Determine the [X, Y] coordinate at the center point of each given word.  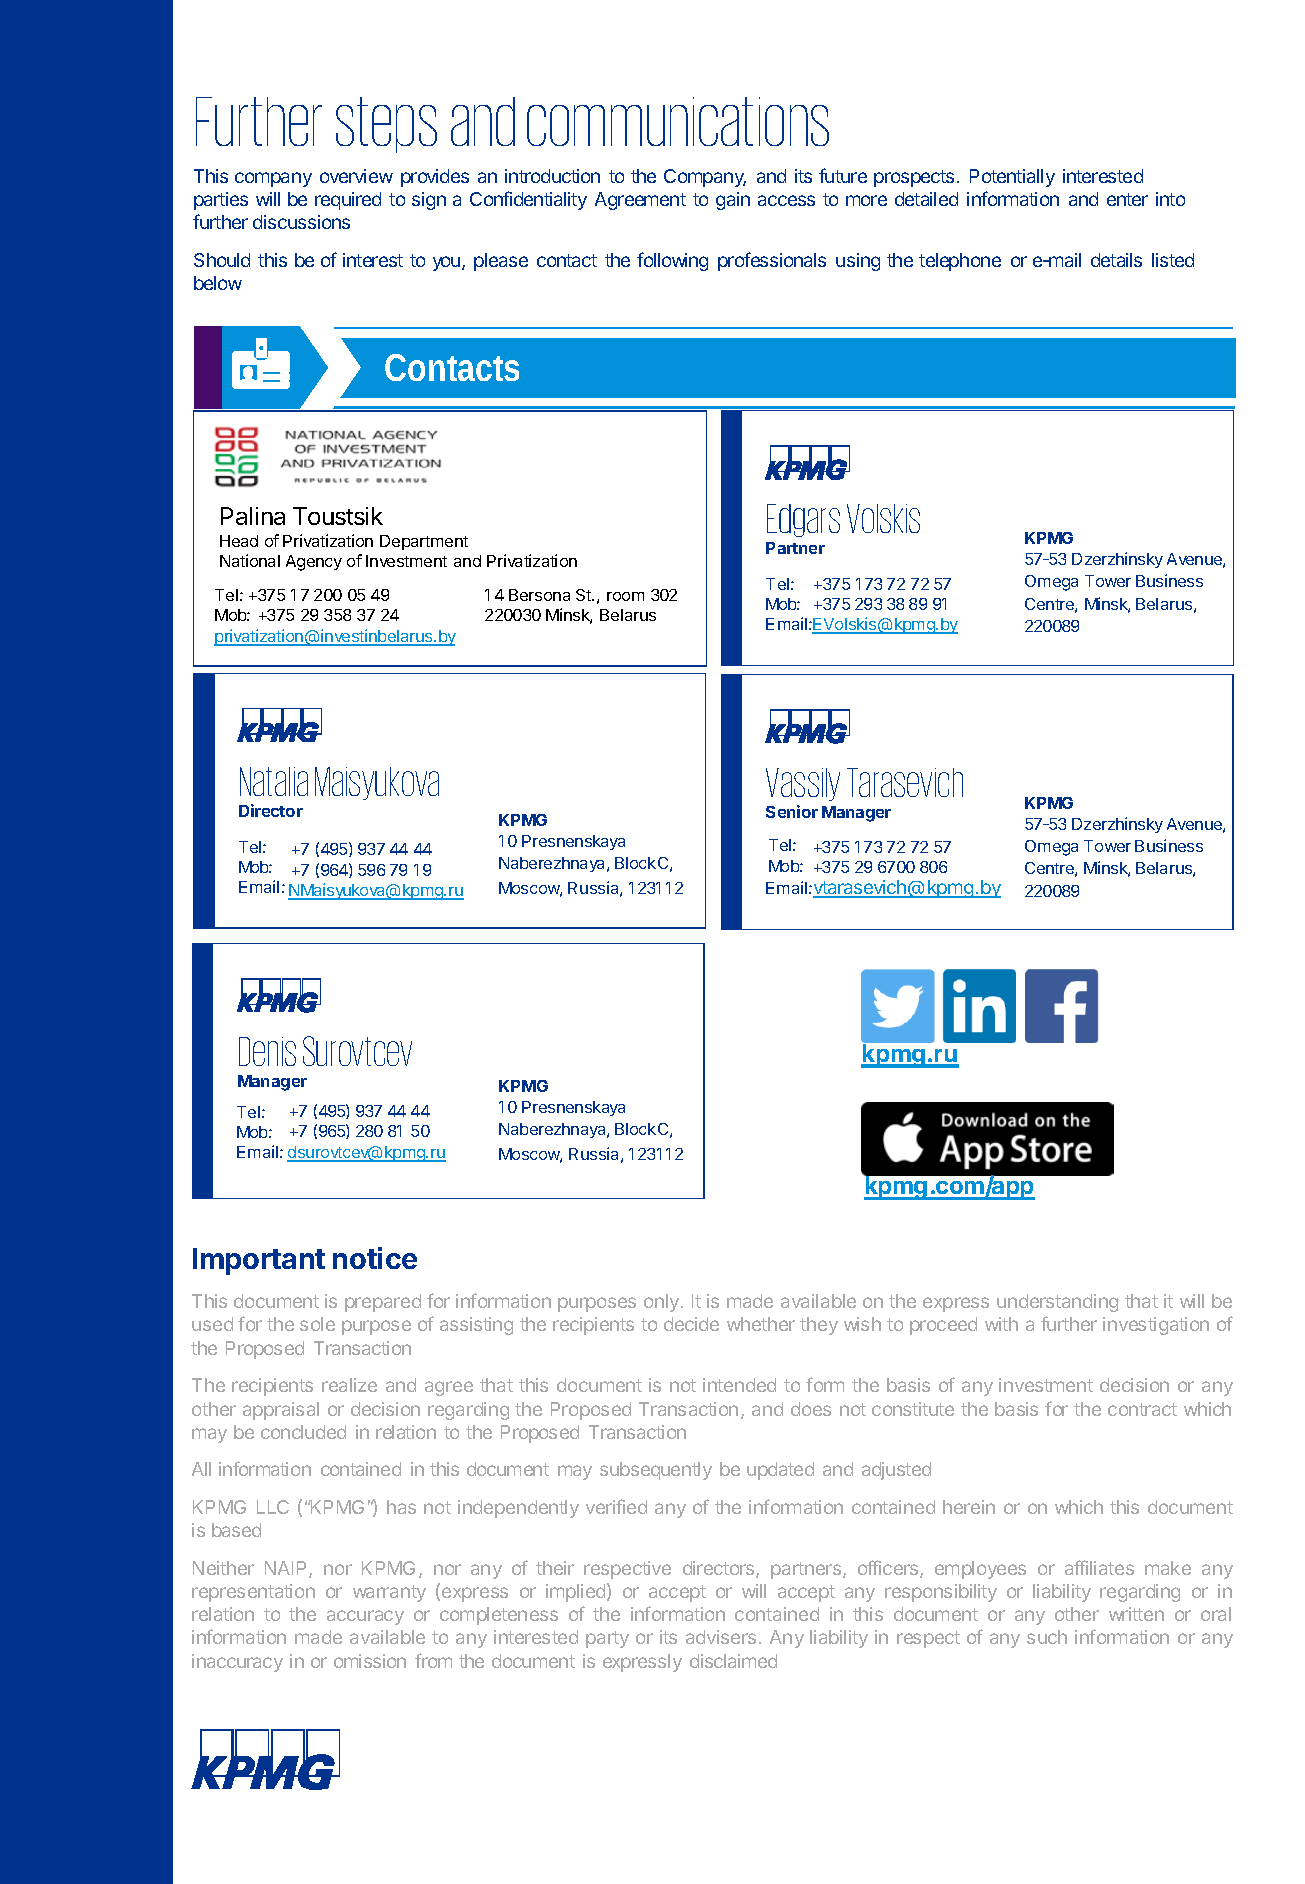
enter [1127, 199]
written [1136, 1614]
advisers [721, 1637]
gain [733, 201]
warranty [389, 1593]
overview [356, 176]
